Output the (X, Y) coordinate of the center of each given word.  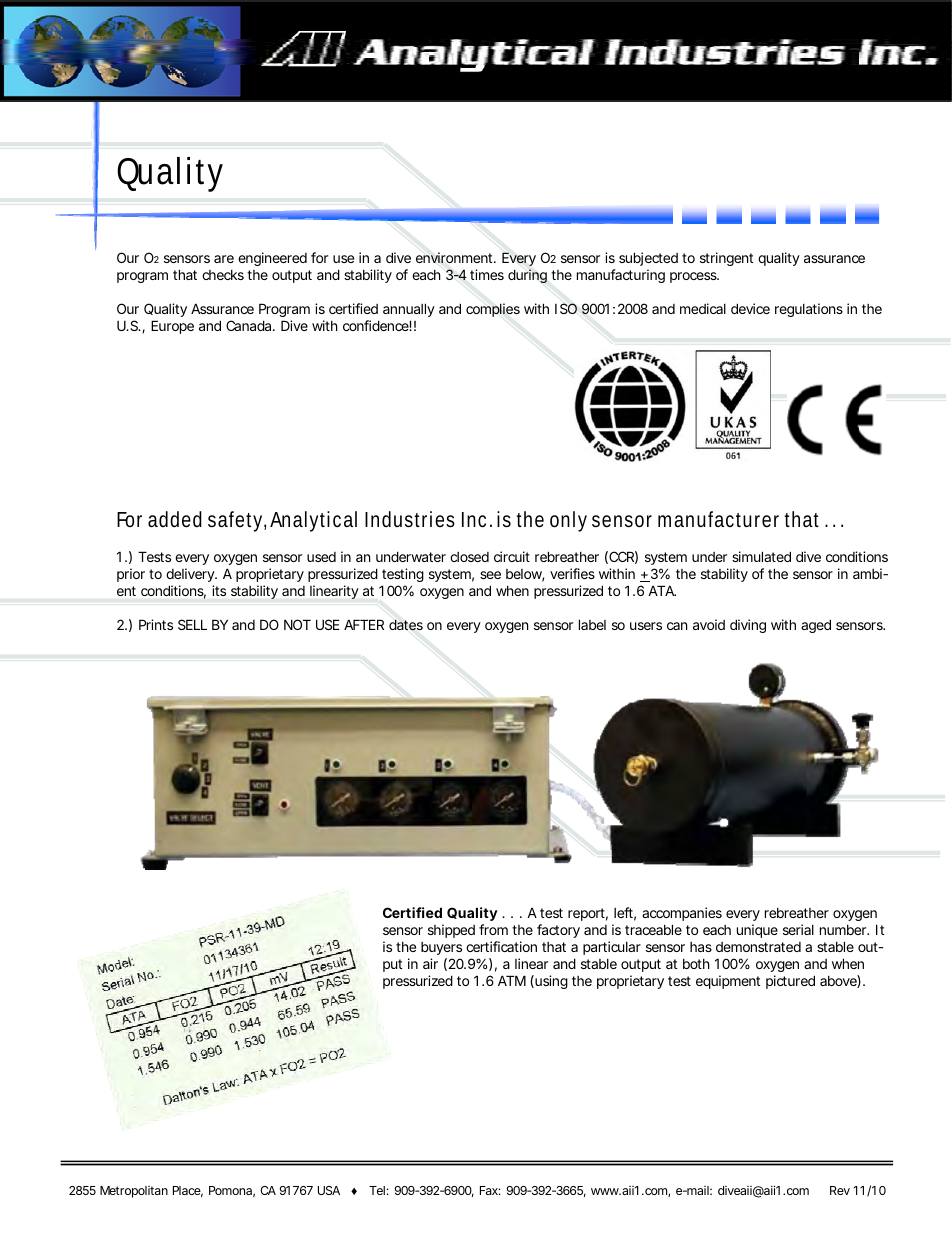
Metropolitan (134, 1192)
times (487, 274)
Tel (377, 1190)
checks (223, 275)
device (750, 308)
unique (757, 931)
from (493, 929)
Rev (840, 1190)
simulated (761, 556)
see (490, 575)
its (219, 590)
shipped (451, 931)
